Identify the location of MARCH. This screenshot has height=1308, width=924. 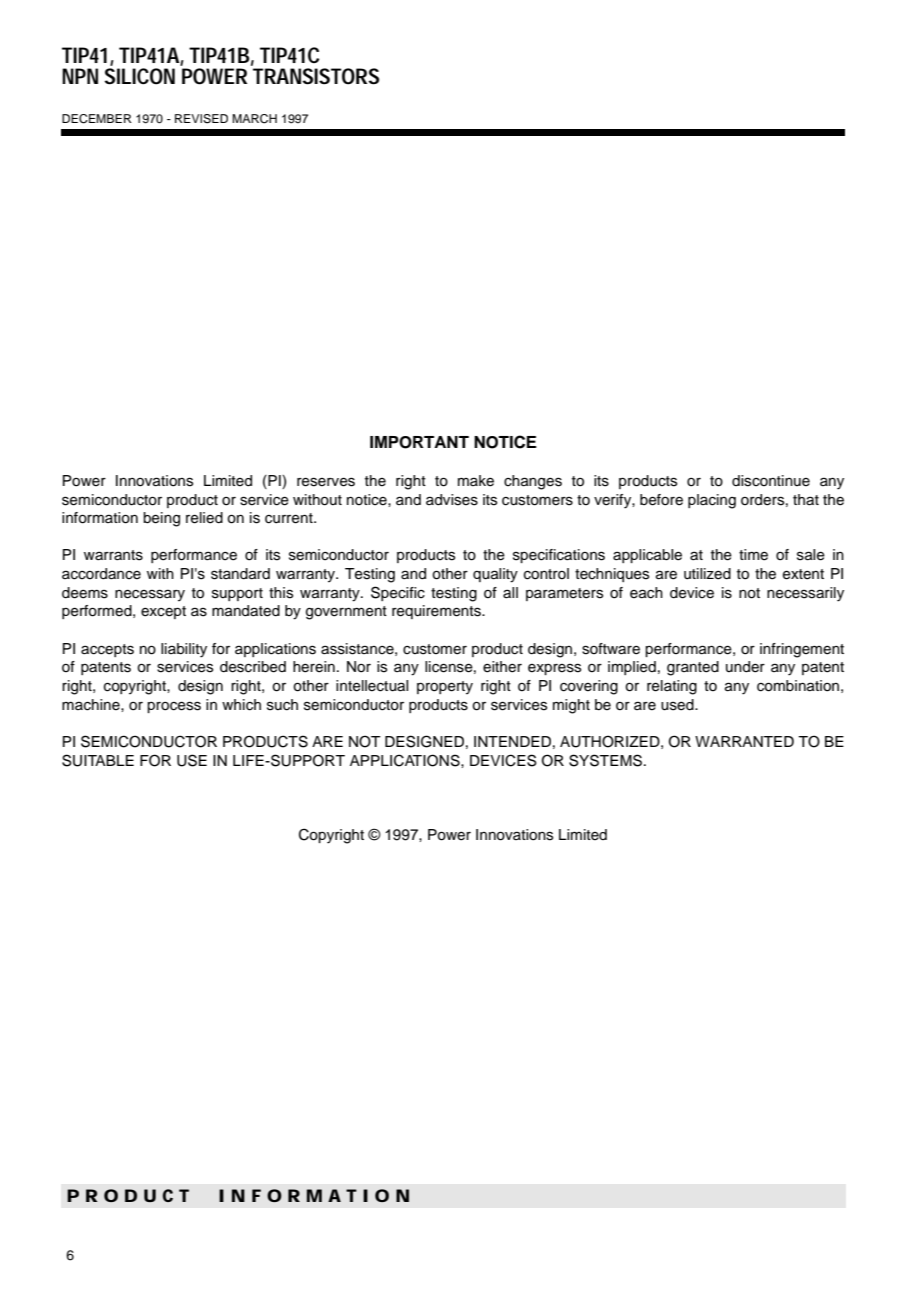
(254, 119).
